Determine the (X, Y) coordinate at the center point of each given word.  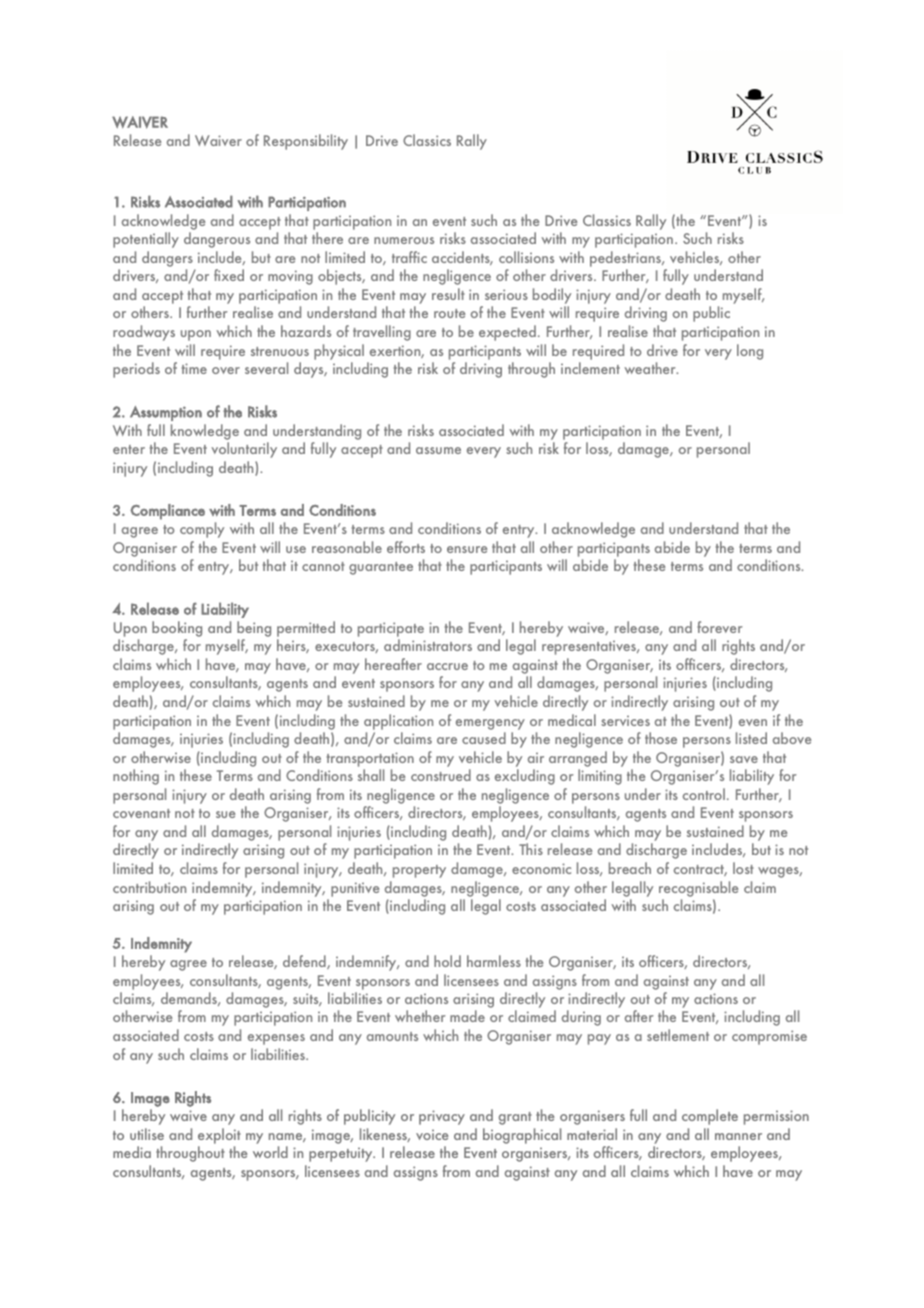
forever (720, 627)
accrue (447, 666)
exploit (219, 1136)
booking (177, 629)
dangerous (217, 240)
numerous (404, 240)
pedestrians (626, 260)
